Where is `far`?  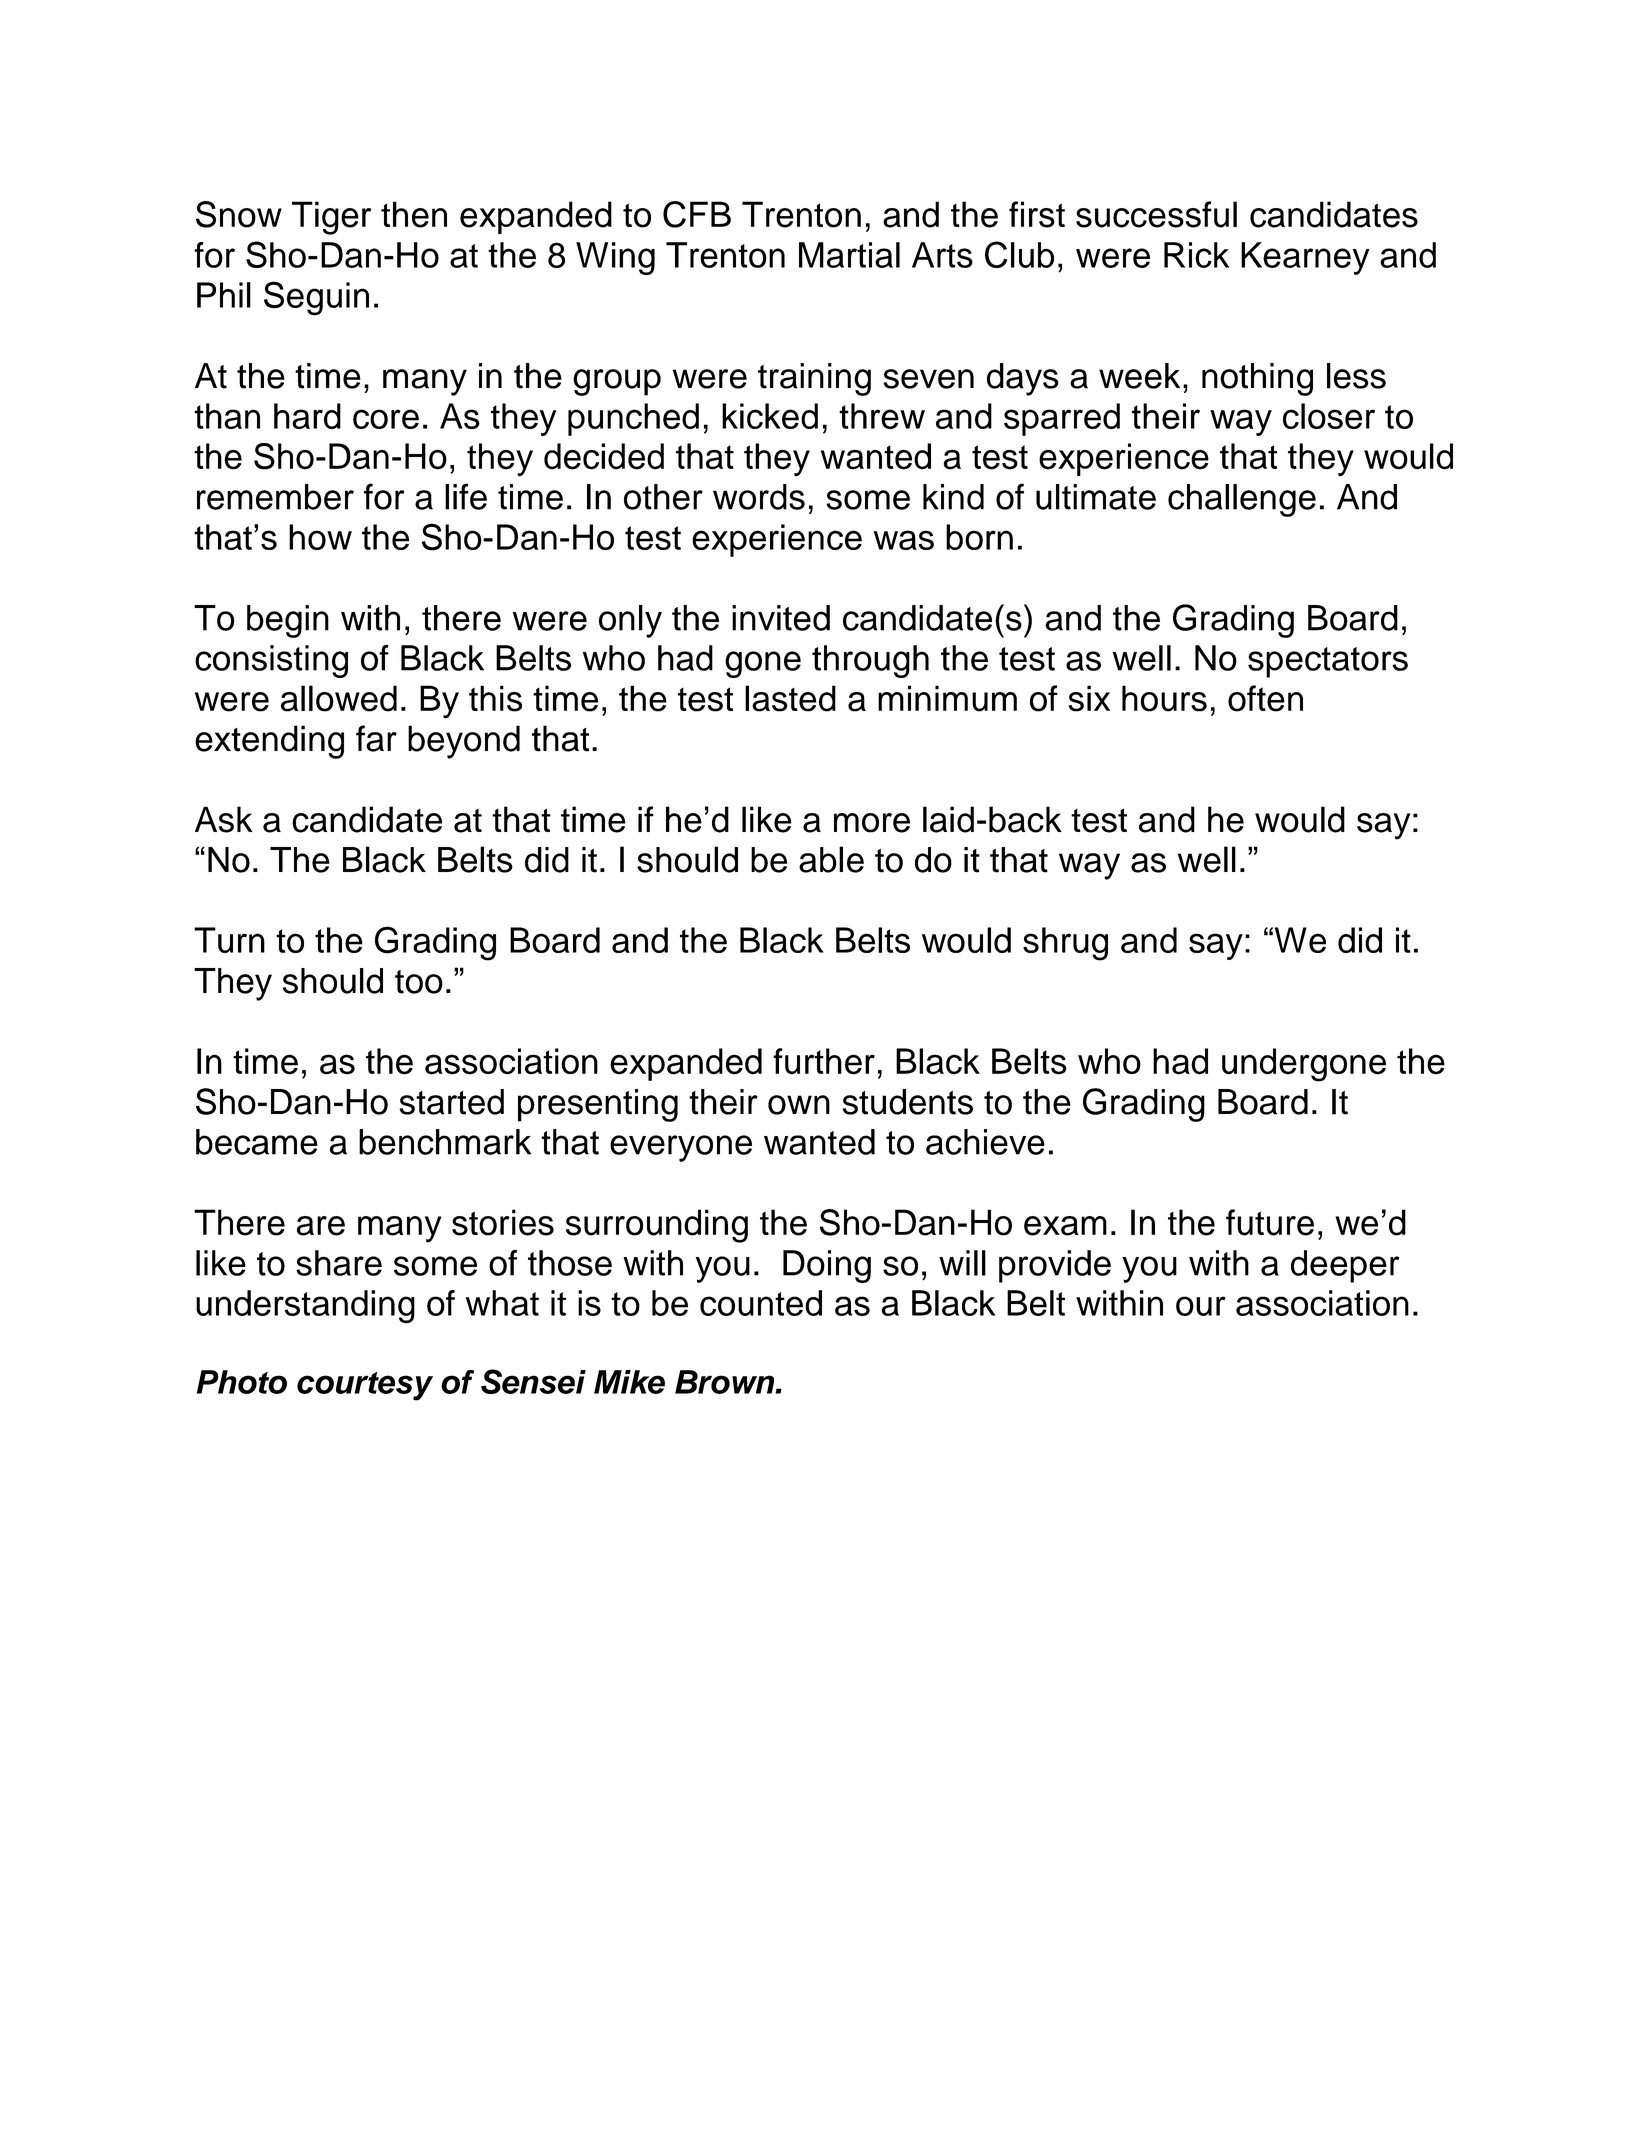 far is located at coordinates (376, 738).
